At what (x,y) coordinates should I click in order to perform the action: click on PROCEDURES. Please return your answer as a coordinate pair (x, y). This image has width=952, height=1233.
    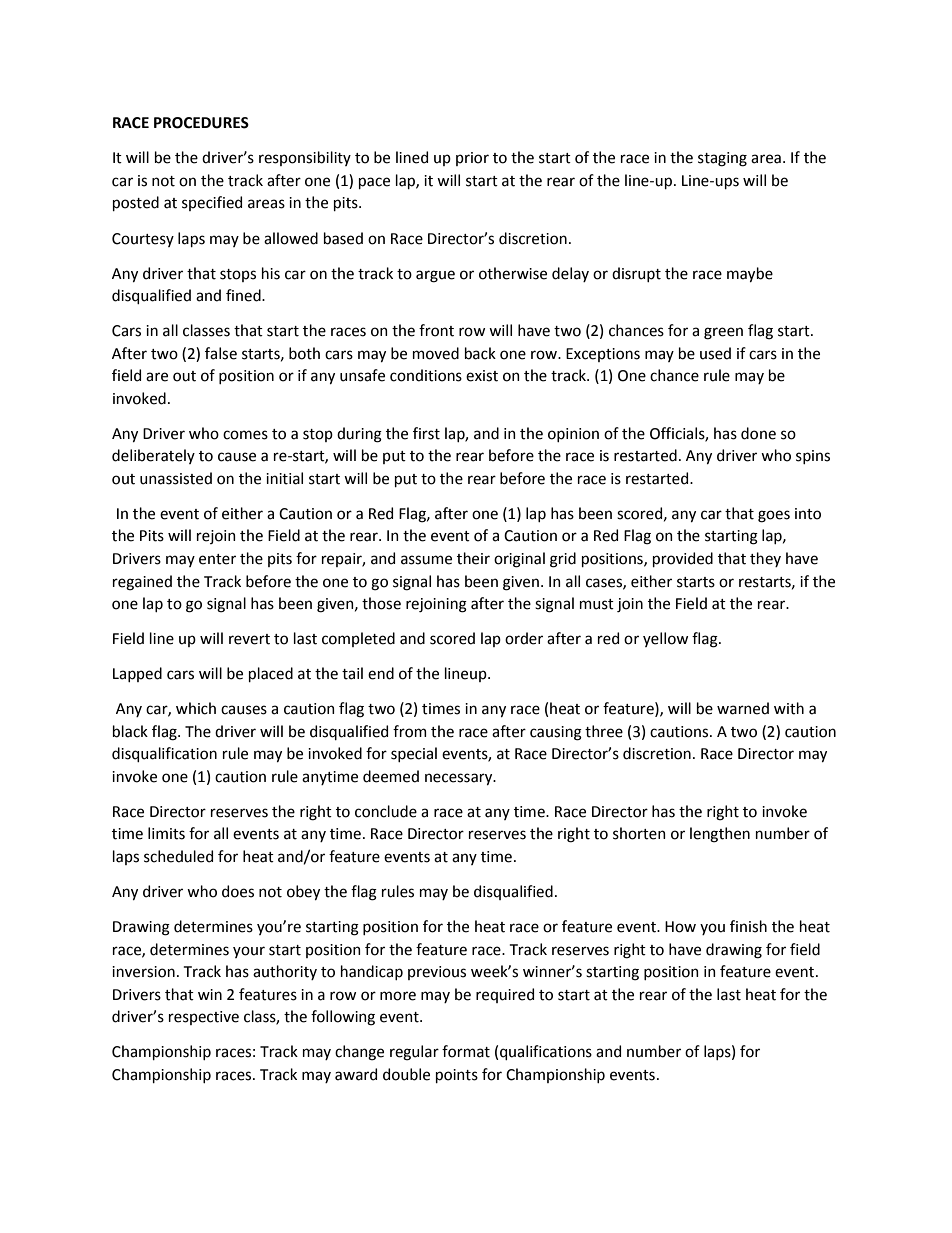
    Looking at the image, I should click on (201, 123).
